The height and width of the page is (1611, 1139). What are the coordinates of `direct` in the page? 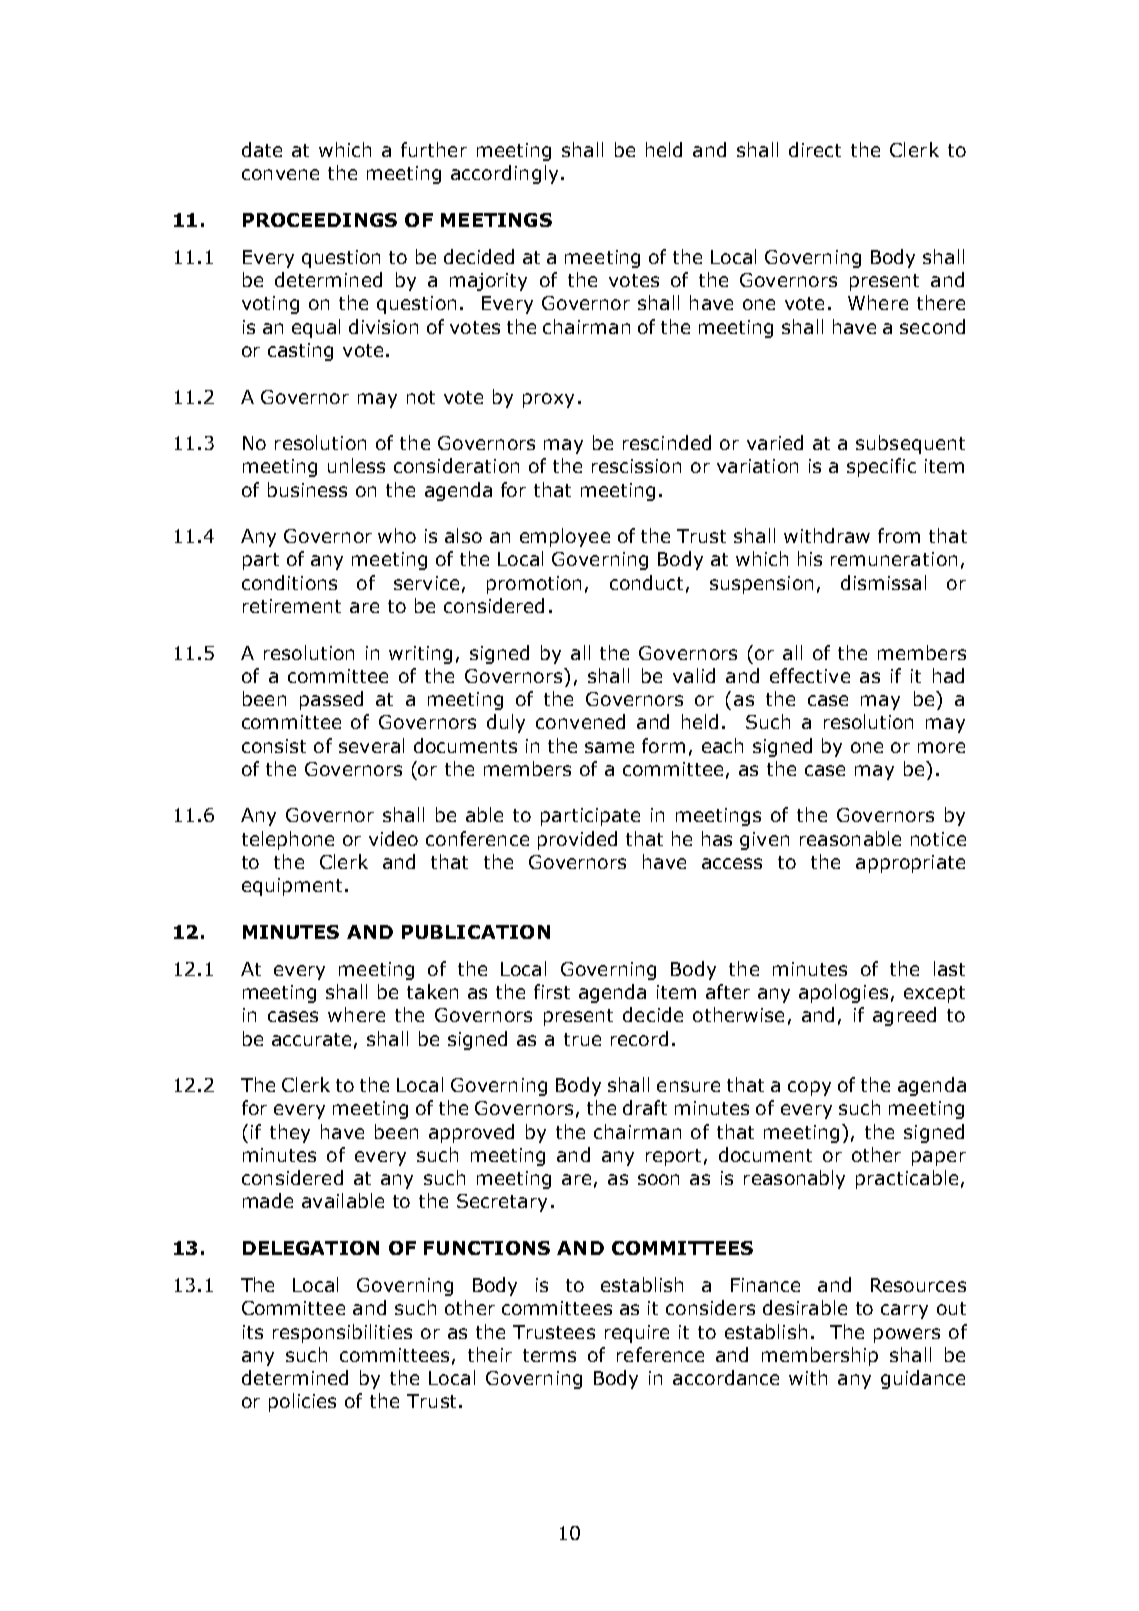 It's located at (815, 149).
